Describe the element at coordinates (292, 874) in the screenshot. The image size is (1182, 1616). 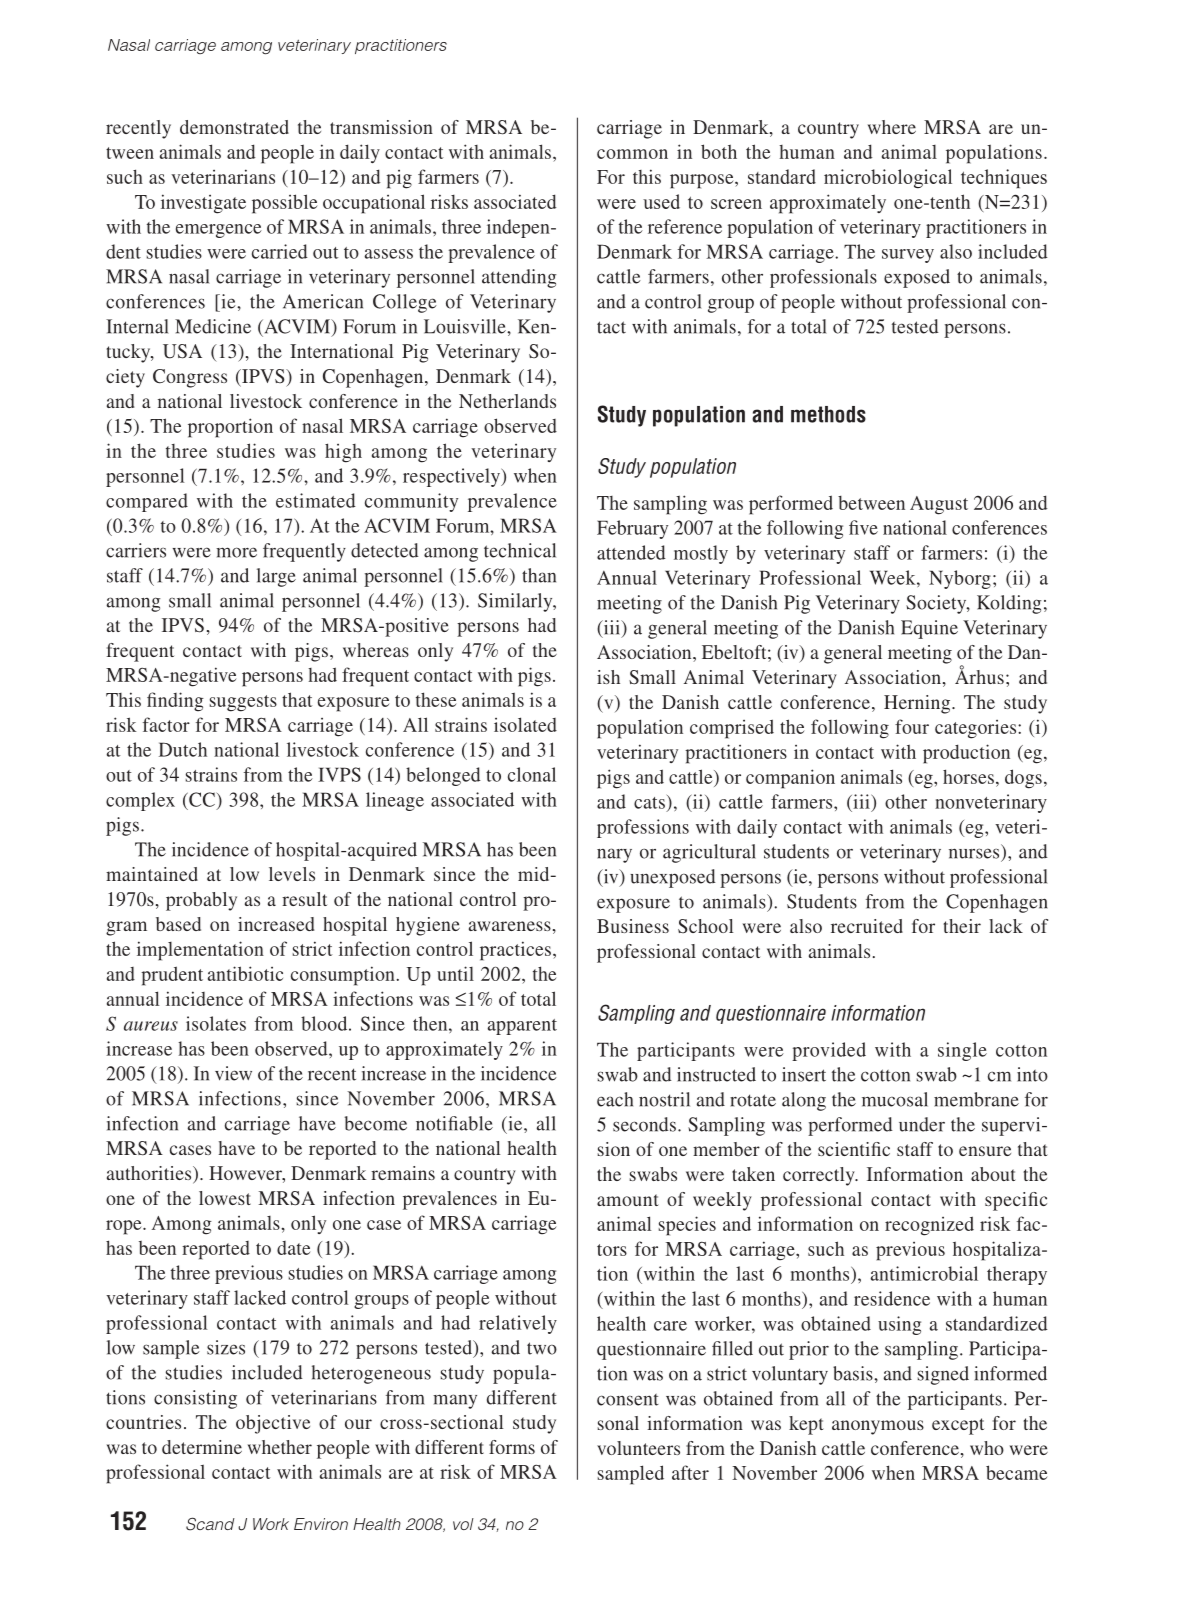
I see `levels` at that location.
